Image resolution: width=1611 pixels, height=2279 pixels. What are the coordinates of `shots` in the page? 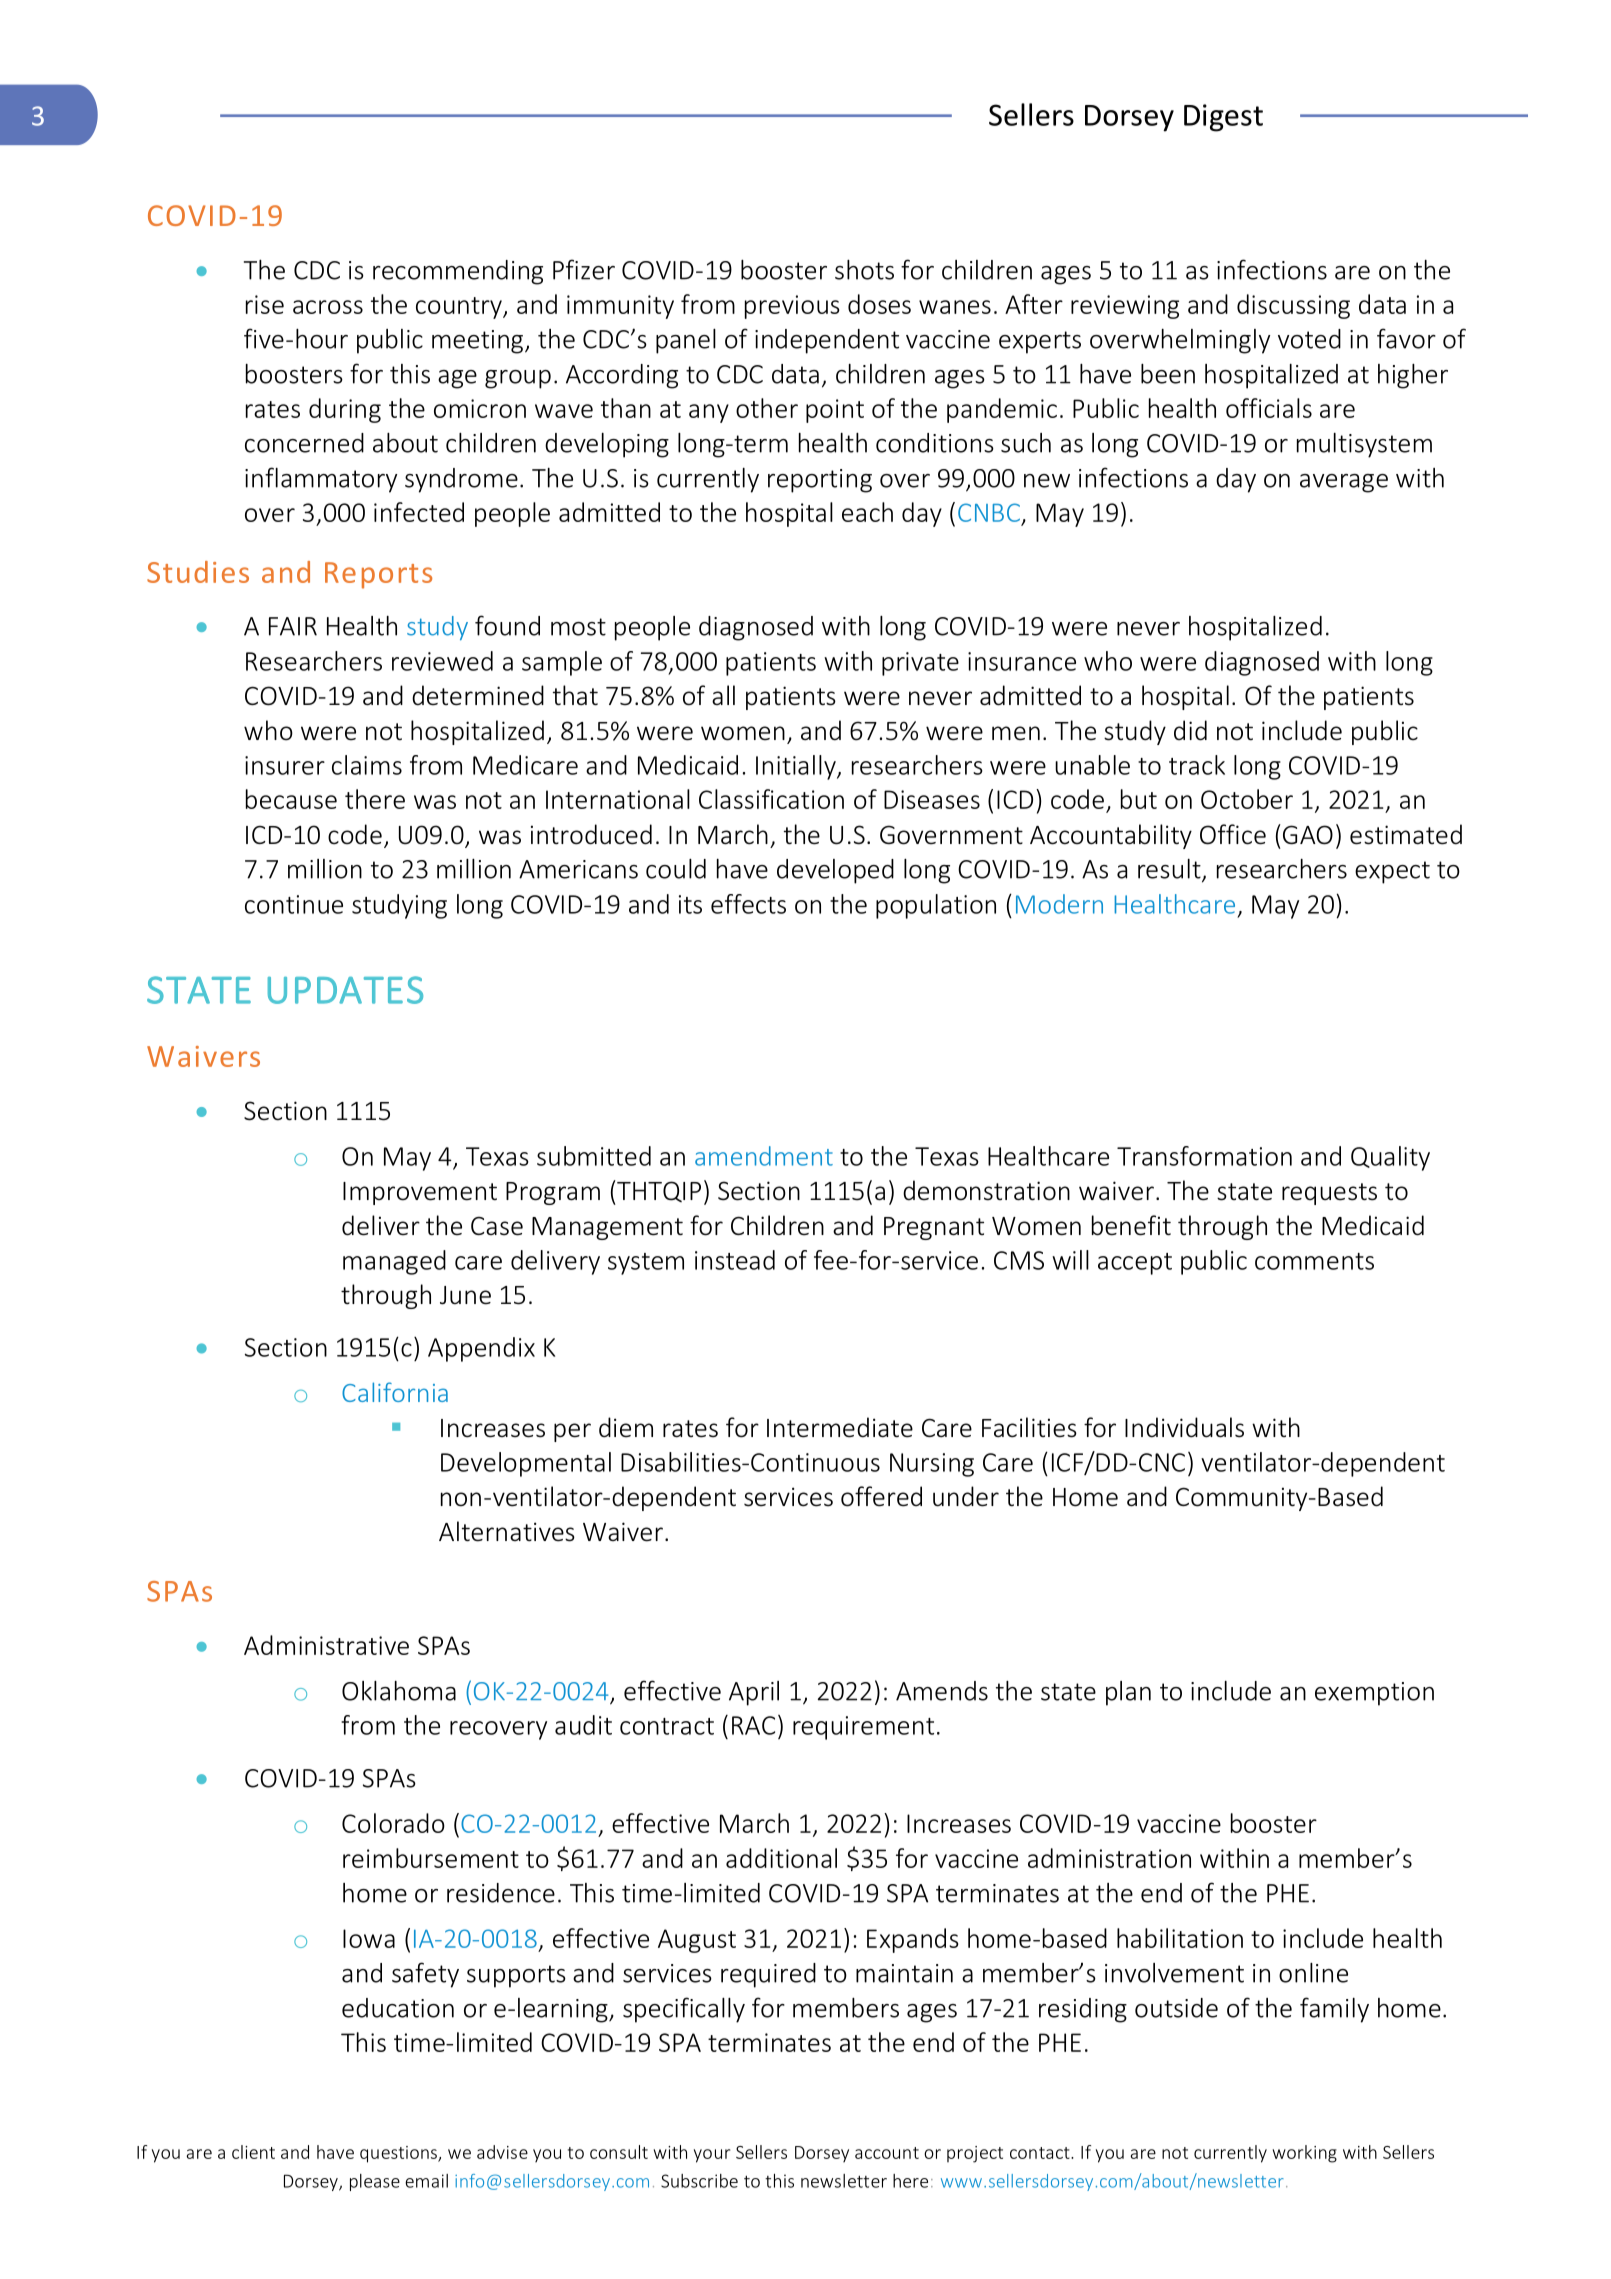 It's located at (864, 270).
